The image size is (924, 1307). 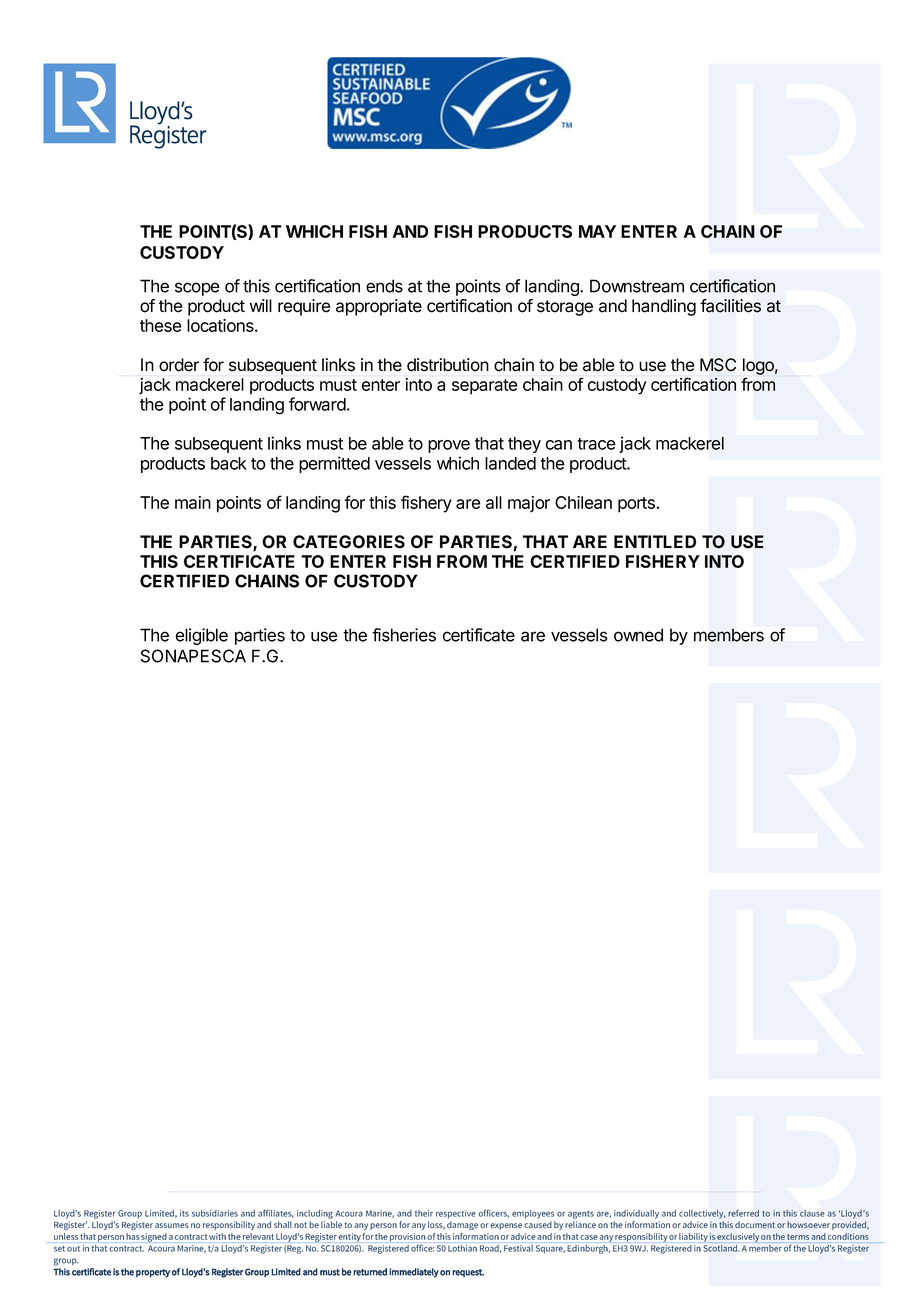 What do you see at coordinates (449, 446) in the screenshot?
I see `prove` at bounding box center [449, 446].
